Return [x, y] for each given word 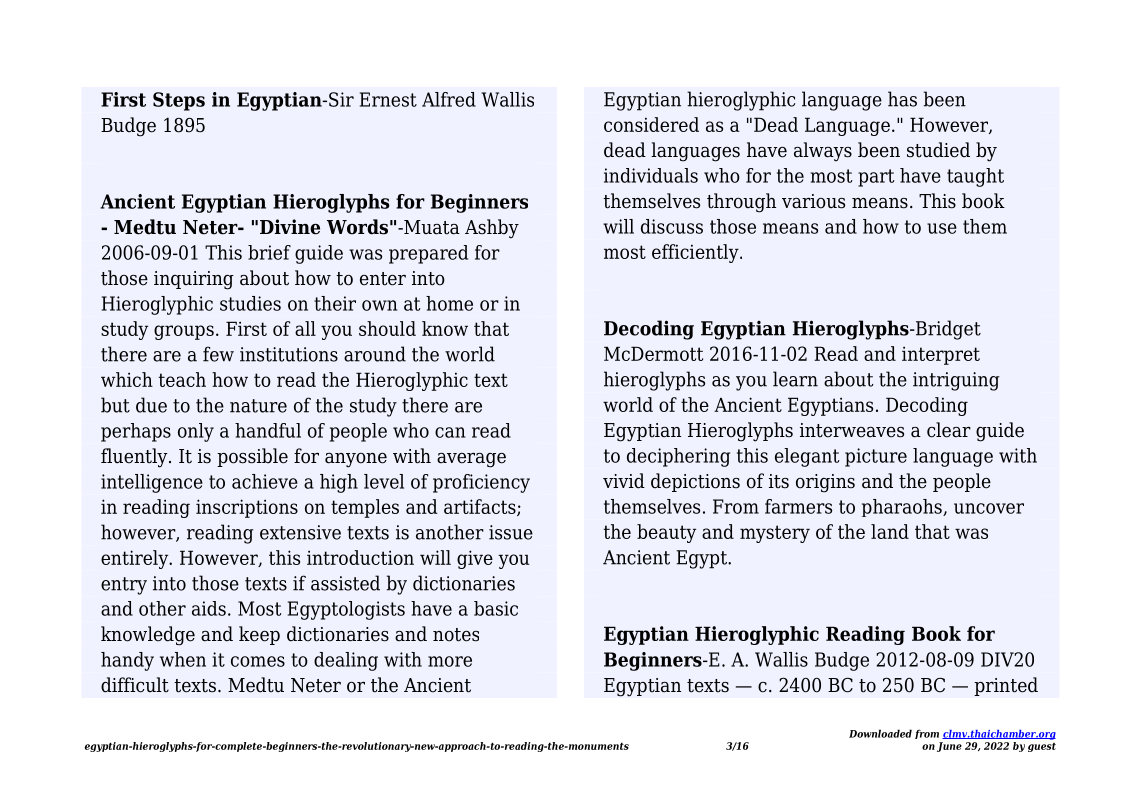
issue [511, 532]
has [902, 99]
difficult [135, 685]
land [890, 531]
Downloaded [880, 733]
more [450, 661]
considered [651, 124]
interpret [941, 355]
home [449, 303]
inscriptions [247, 508]
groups [184, 332]
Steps [179, 101]
